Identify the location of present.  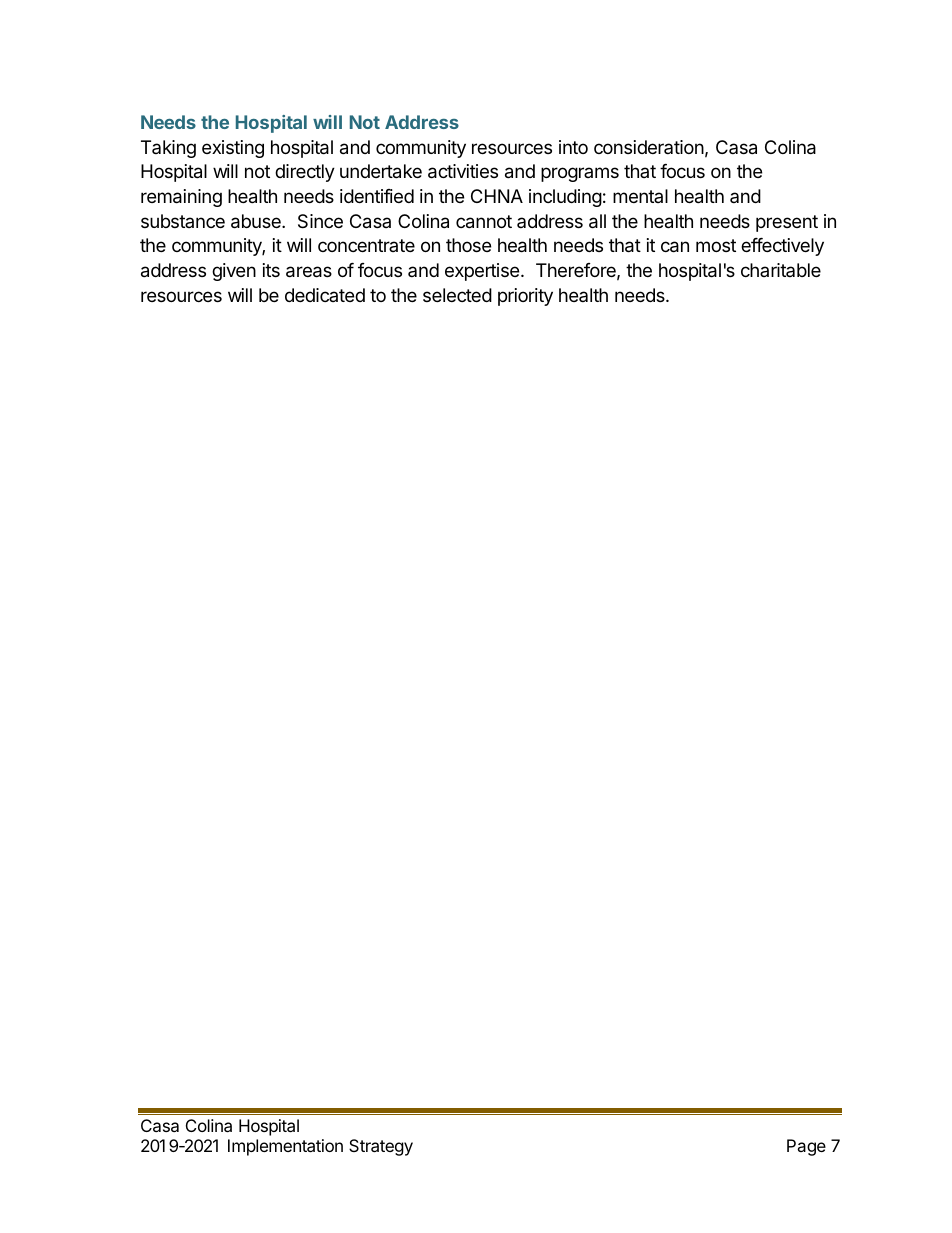
(787, 223).
